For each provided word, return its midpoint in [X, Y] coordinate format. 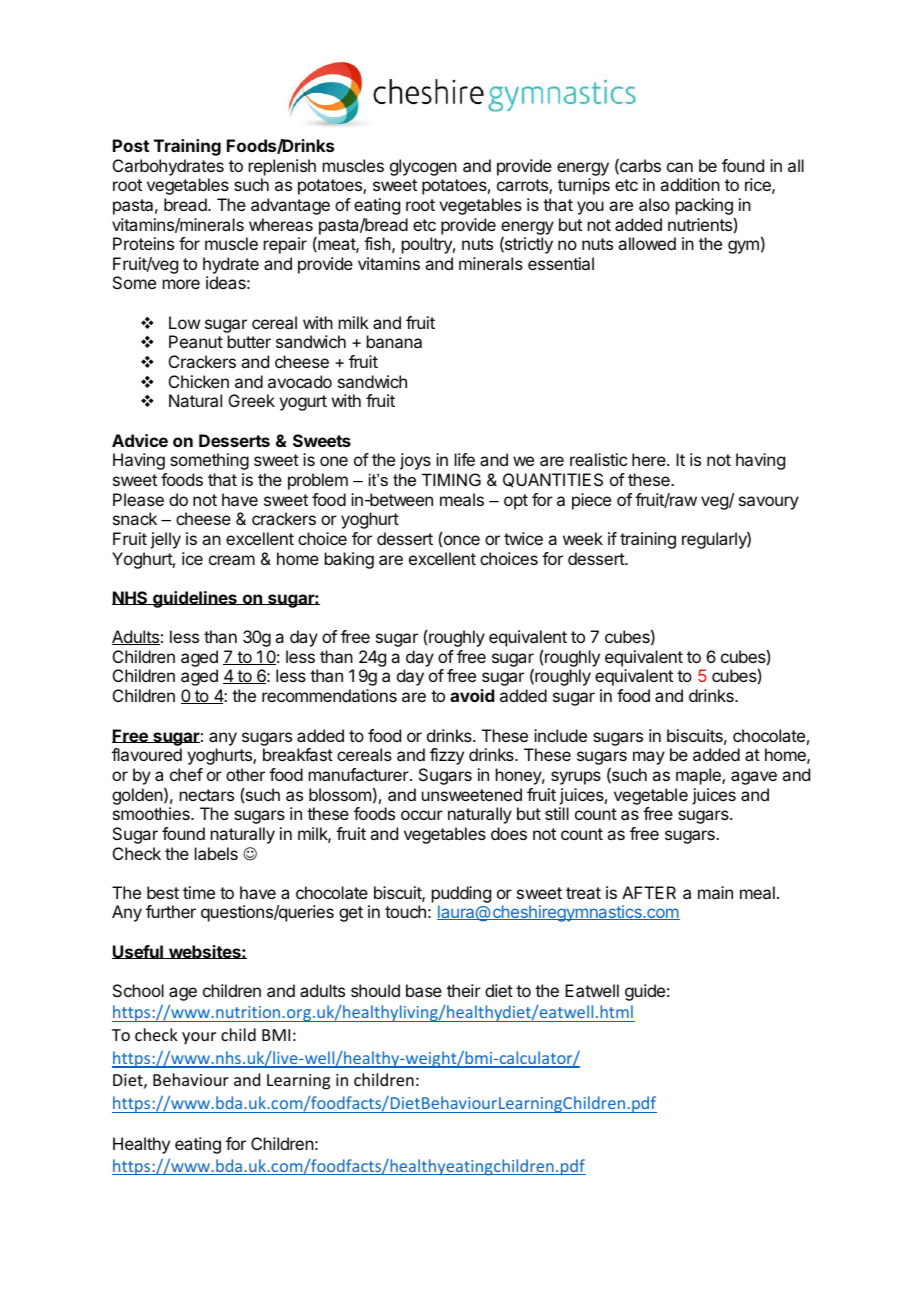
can [680, 167]
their [464, 990]
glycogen [423, 167]
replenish [282, 167]
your [199, 1038]
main [715, 892]
